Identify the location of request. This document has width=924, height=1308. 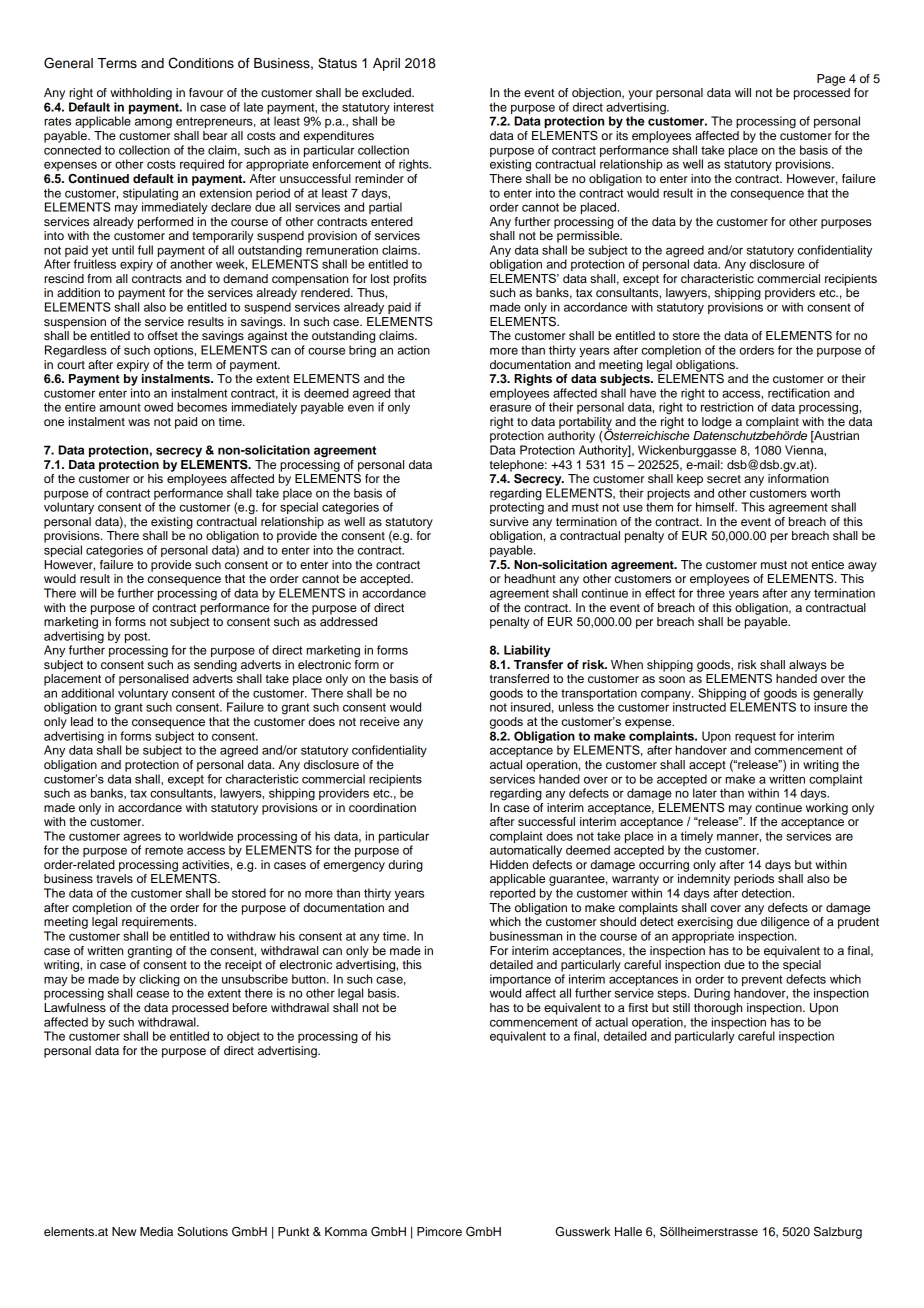
(755, 737).
